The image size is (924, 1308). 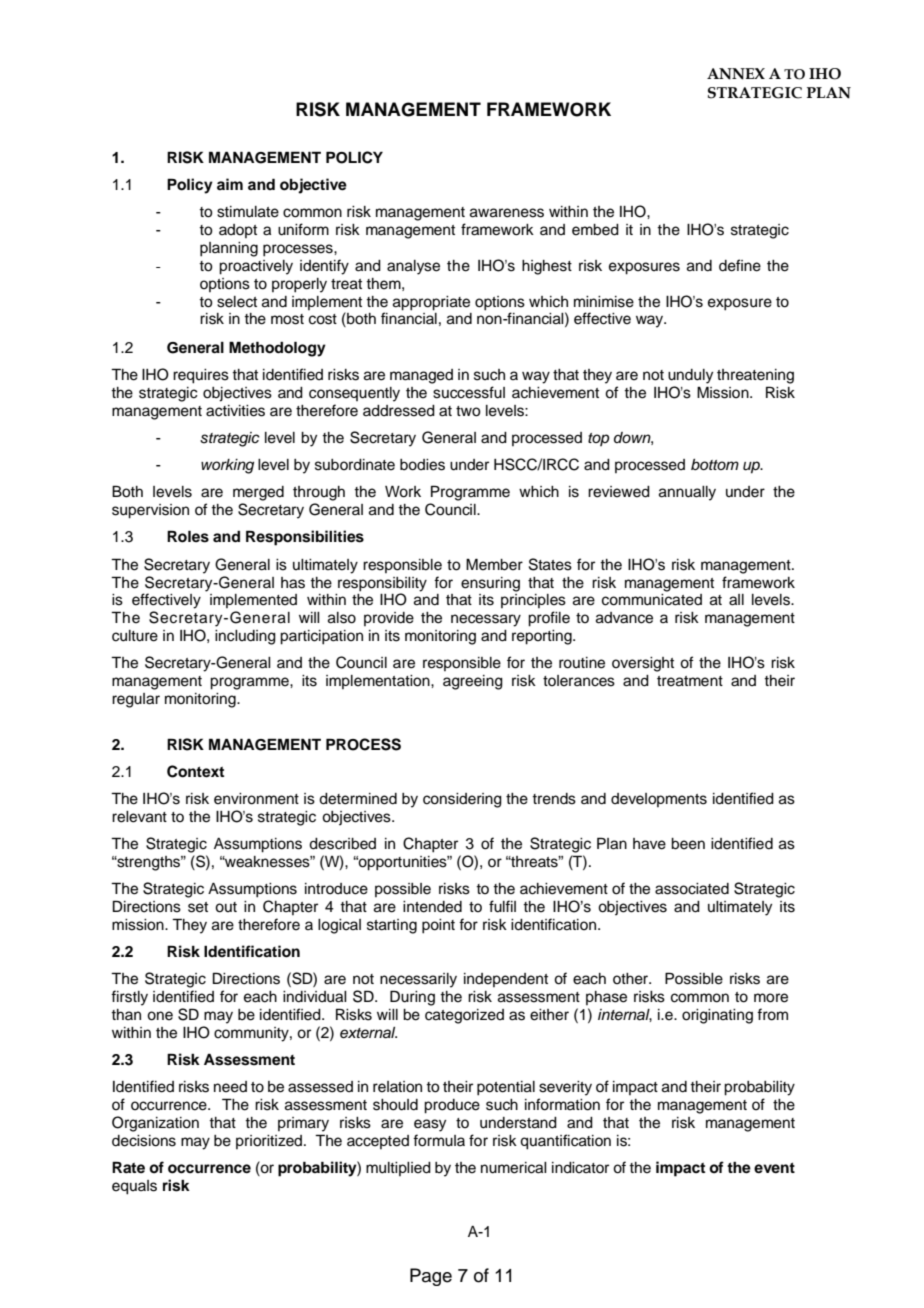 I want to click on developments, so click(x=659, y=800).
